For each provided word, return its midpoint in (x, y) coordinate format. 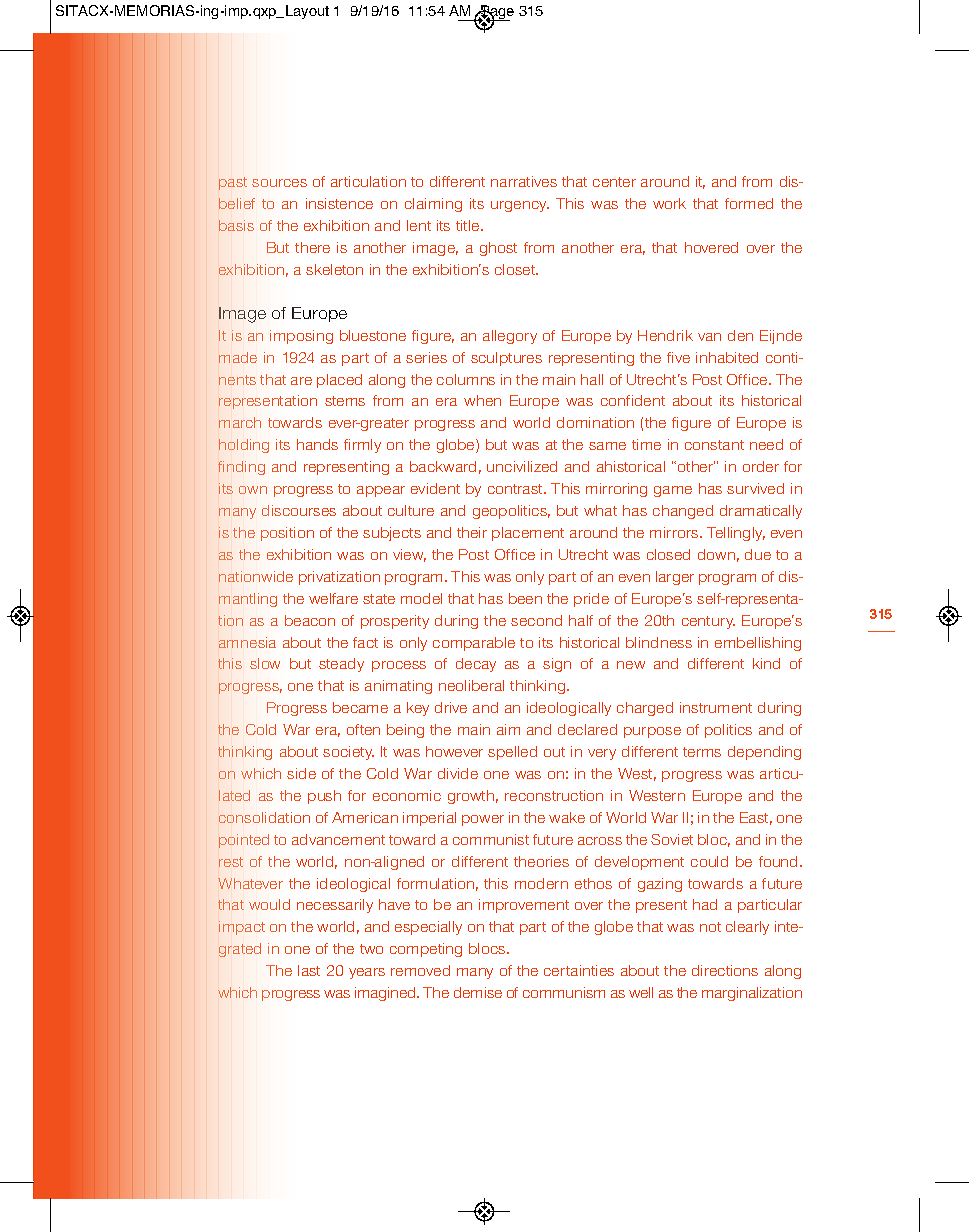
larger (675, 578)
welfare (333, 598)
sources (279, 183)
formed (749, 203)
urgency (520, 206)
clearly (747, 928)
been (525, 598)
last (309, 970)
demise (478, 992)
